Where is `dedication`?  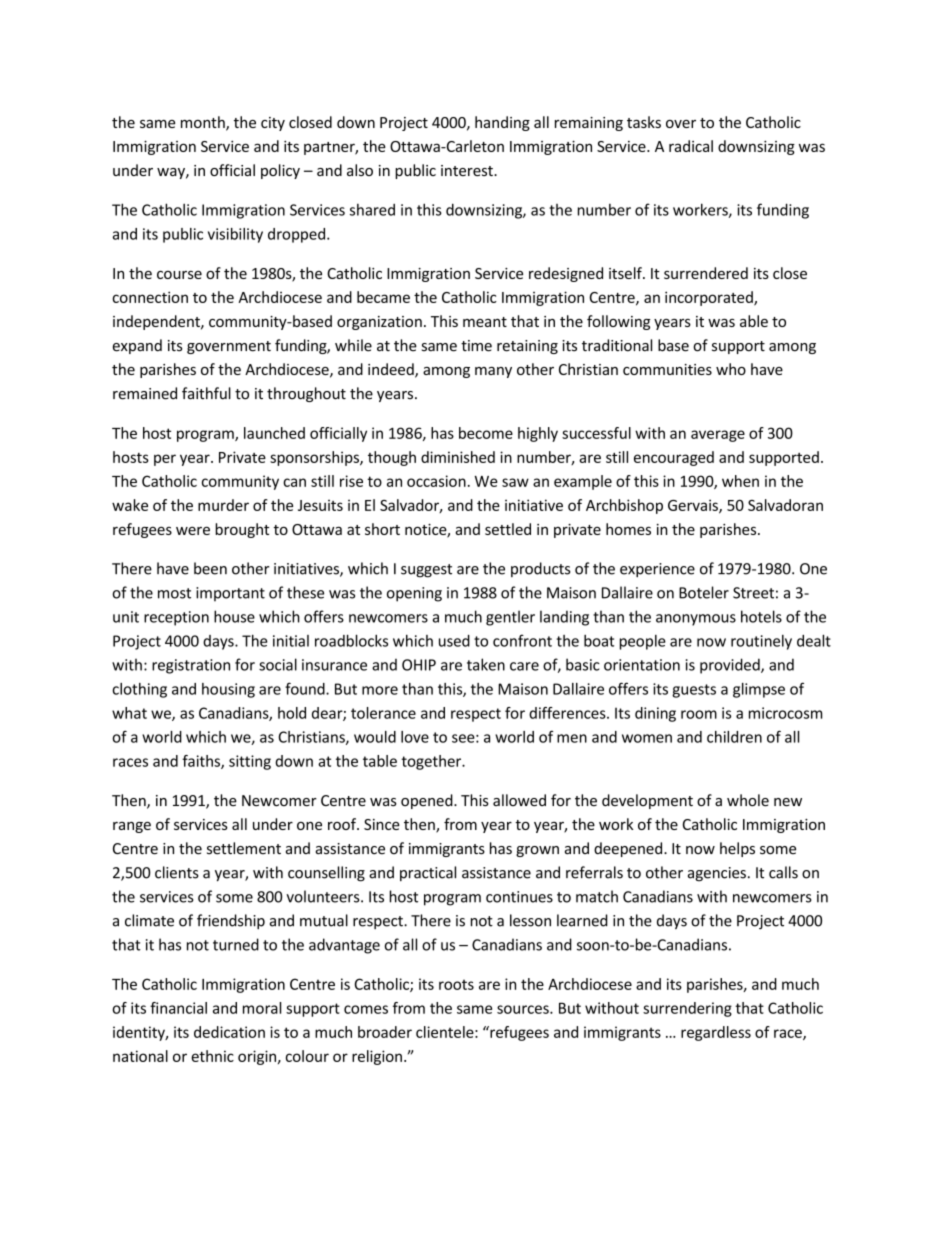
dedication is located at coordinates (229, 1032).
